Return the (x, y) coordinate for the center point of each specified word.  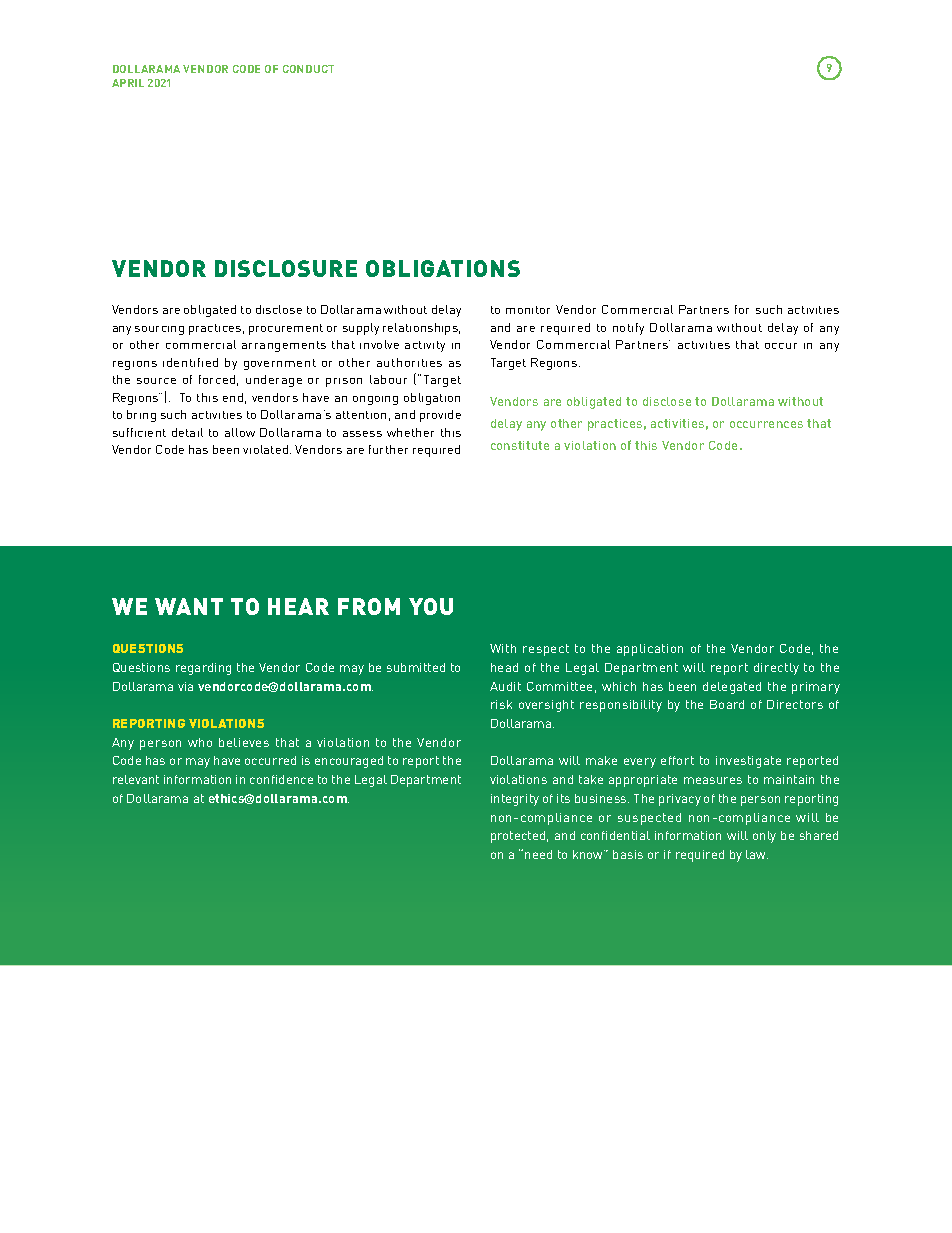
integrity (515, 800)
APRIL (128, 83)
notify (628, 329)
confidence (281, 779)
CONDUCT (308, 69)
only (764, 837)
